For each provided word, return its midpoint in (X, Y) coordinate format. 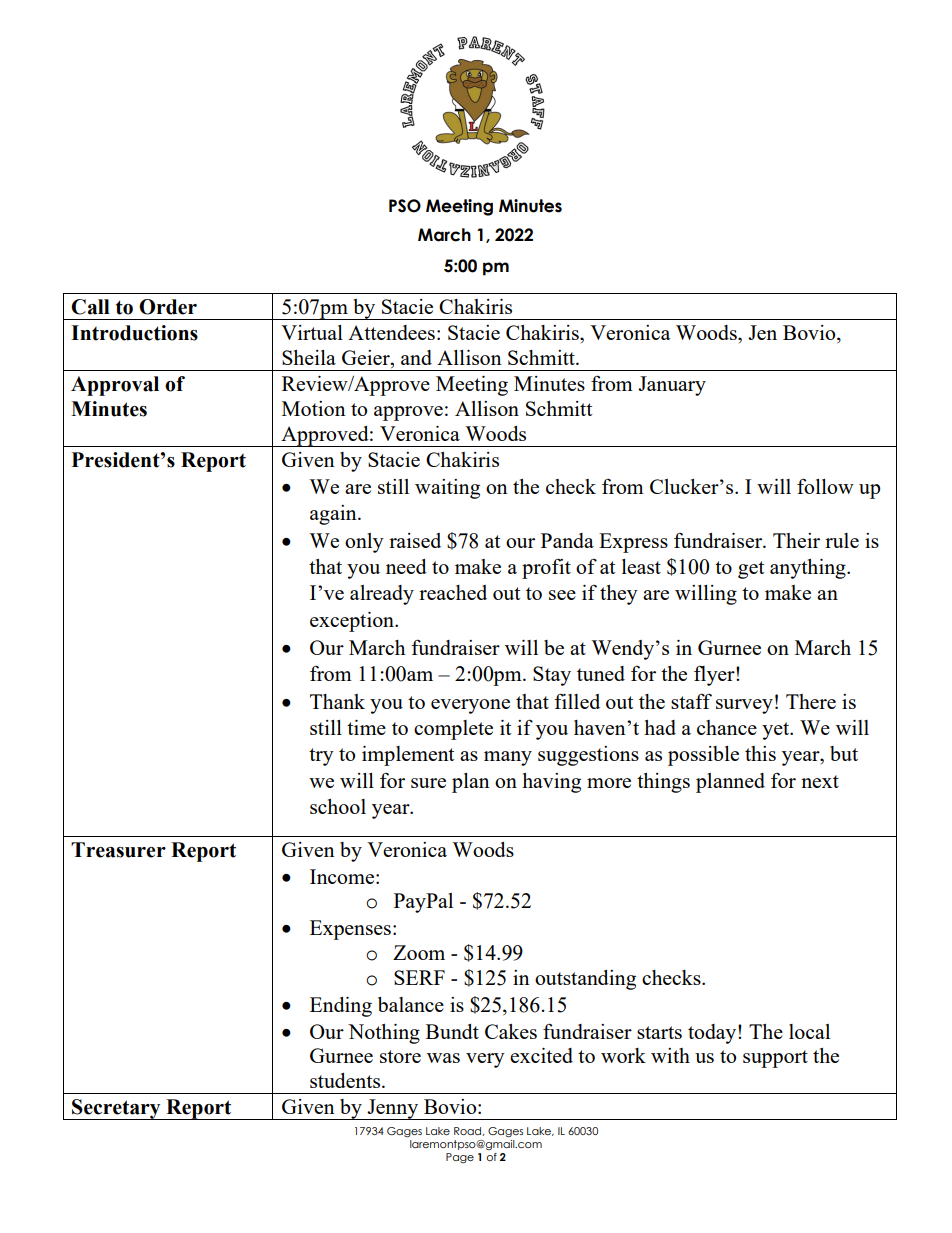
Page (460, 1158)
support (775, 1059)
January (672, 386)
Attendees (391, 332)
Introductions (134, 333)
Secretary (116, 1109)
